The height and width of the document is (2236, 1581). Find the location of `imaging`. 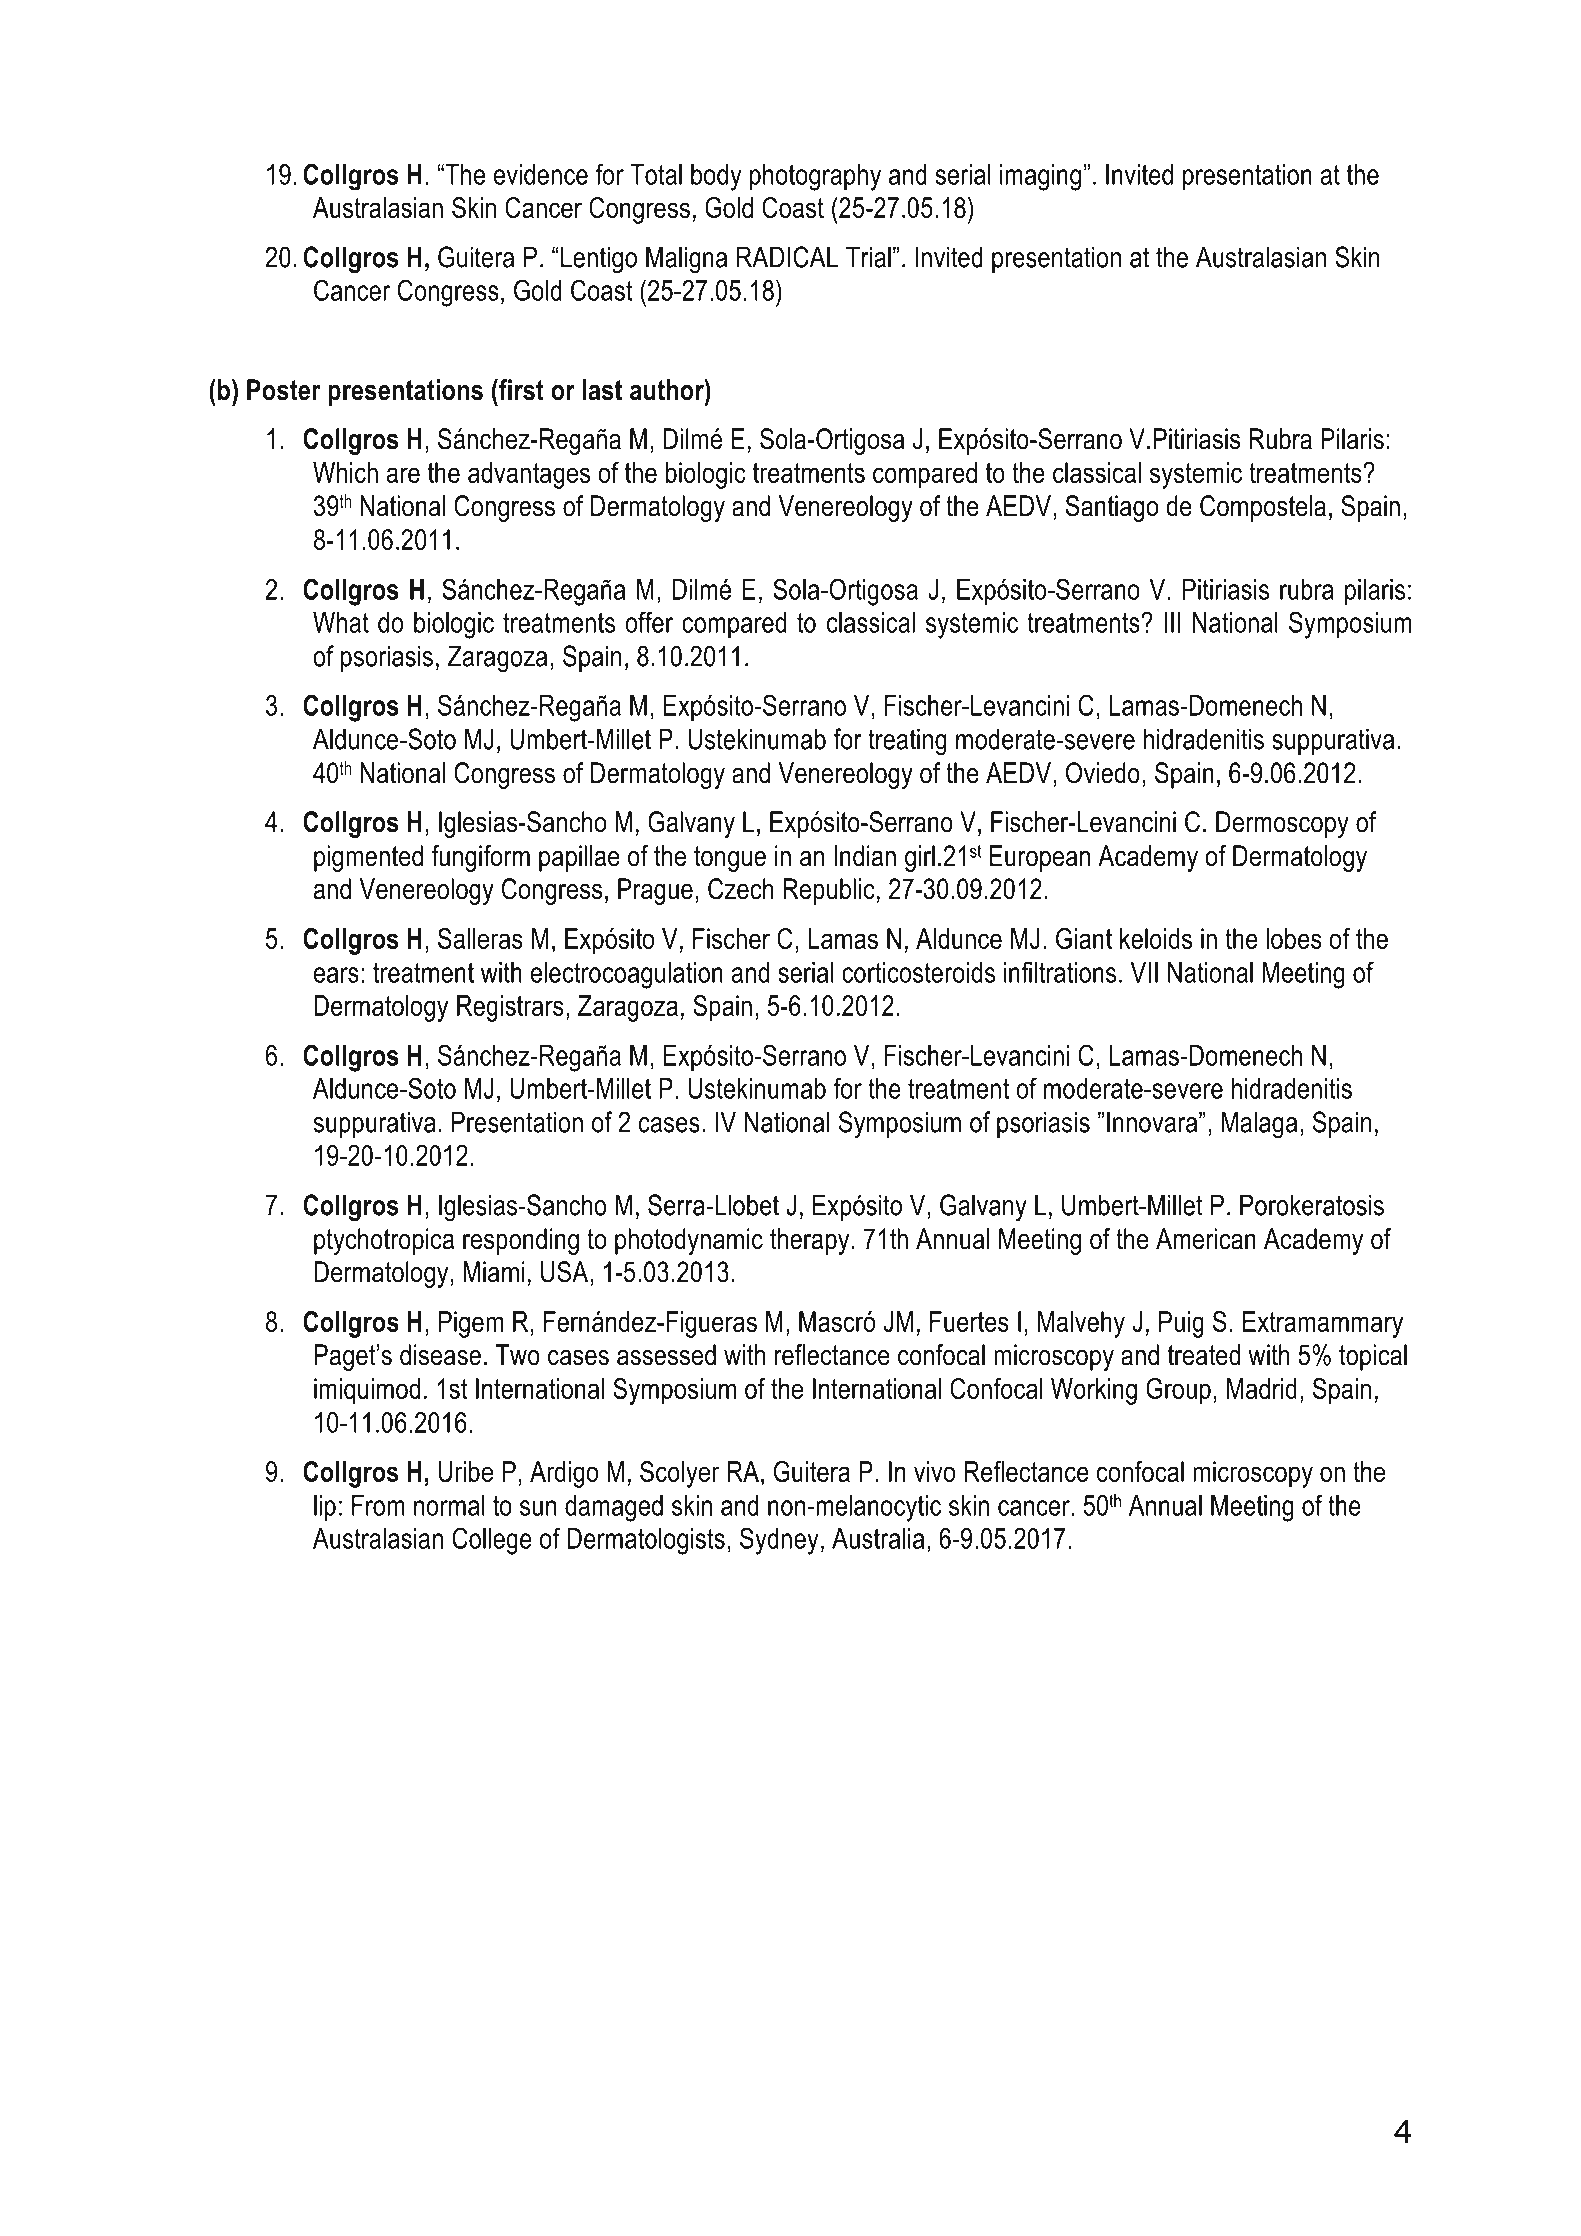

imaging is located at coordinates (1040, 177).
